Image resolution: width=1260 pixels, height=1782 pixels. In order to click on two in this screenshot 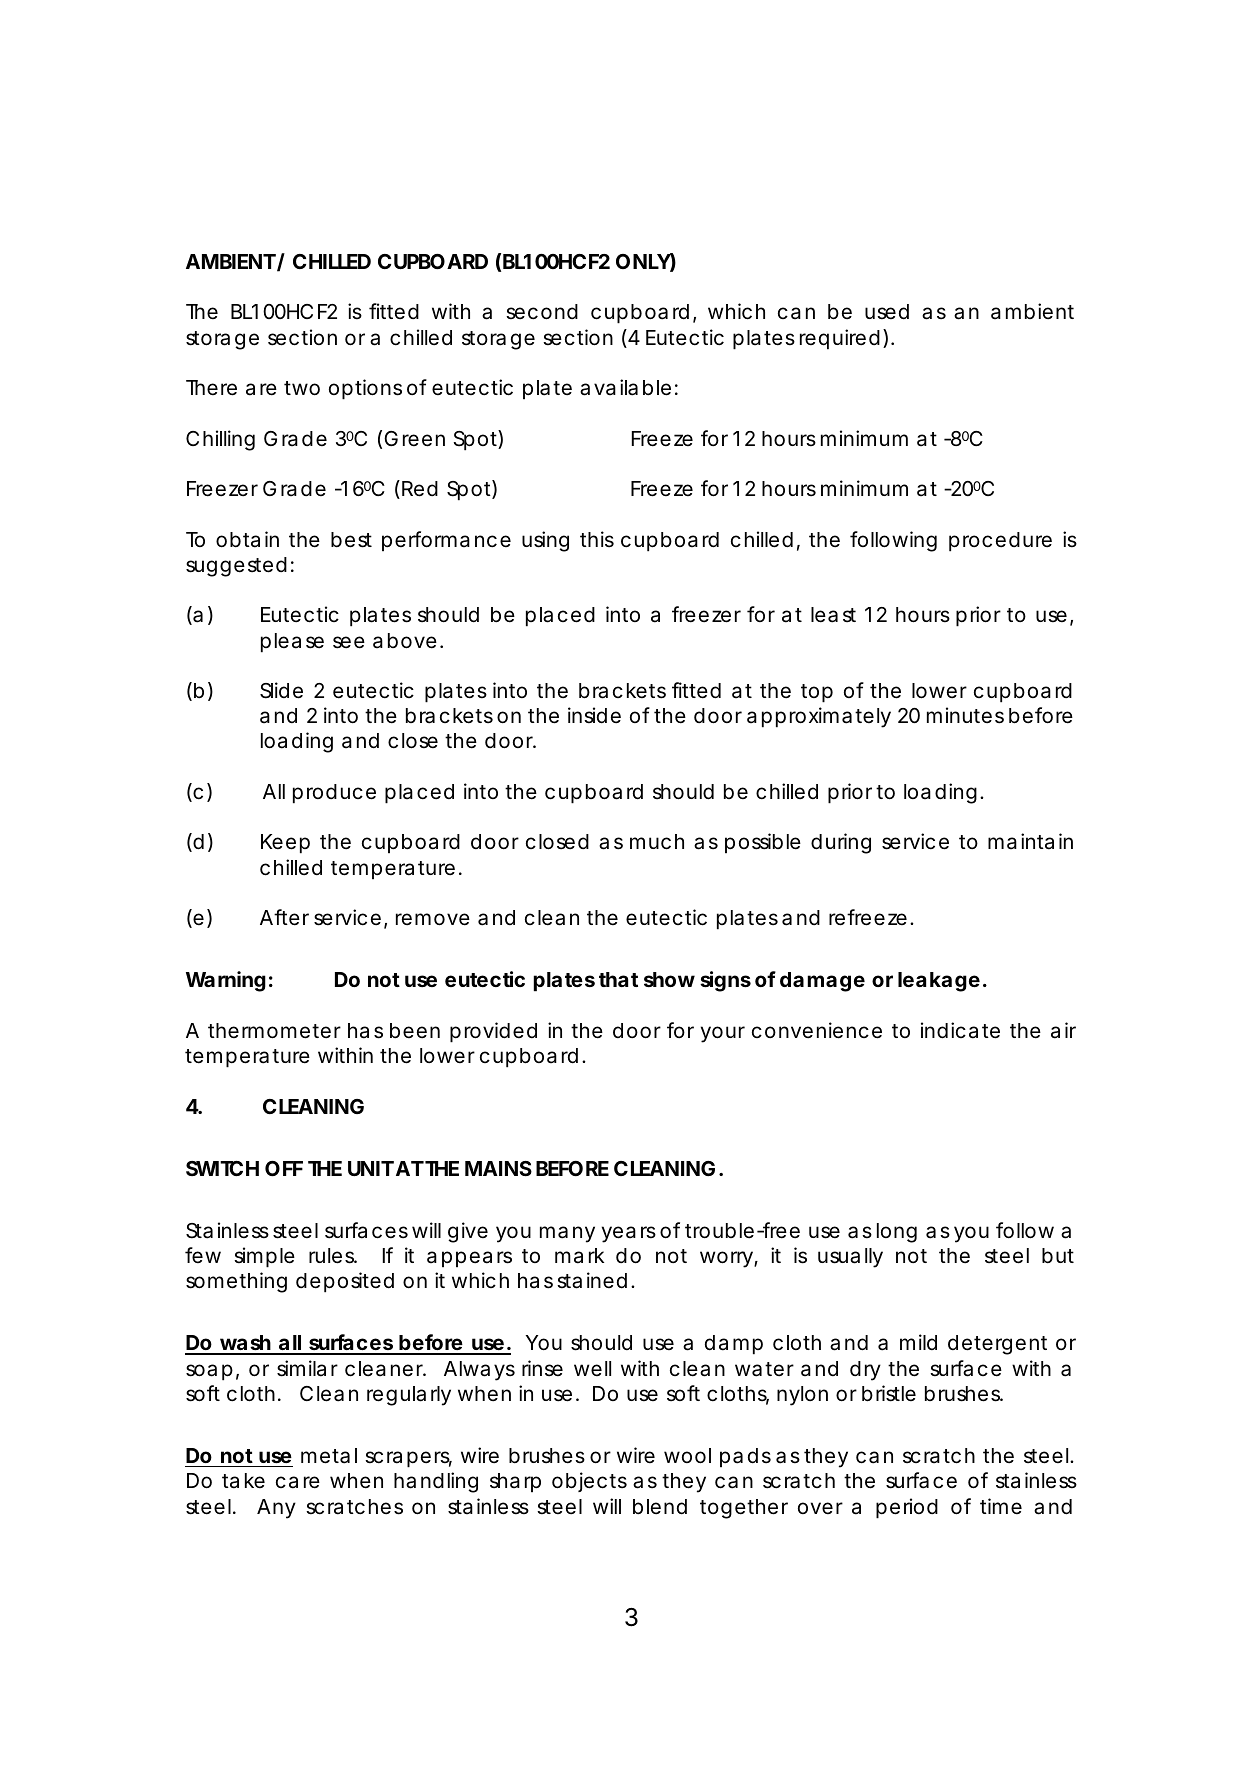, I will do `click(302, 388)`.
